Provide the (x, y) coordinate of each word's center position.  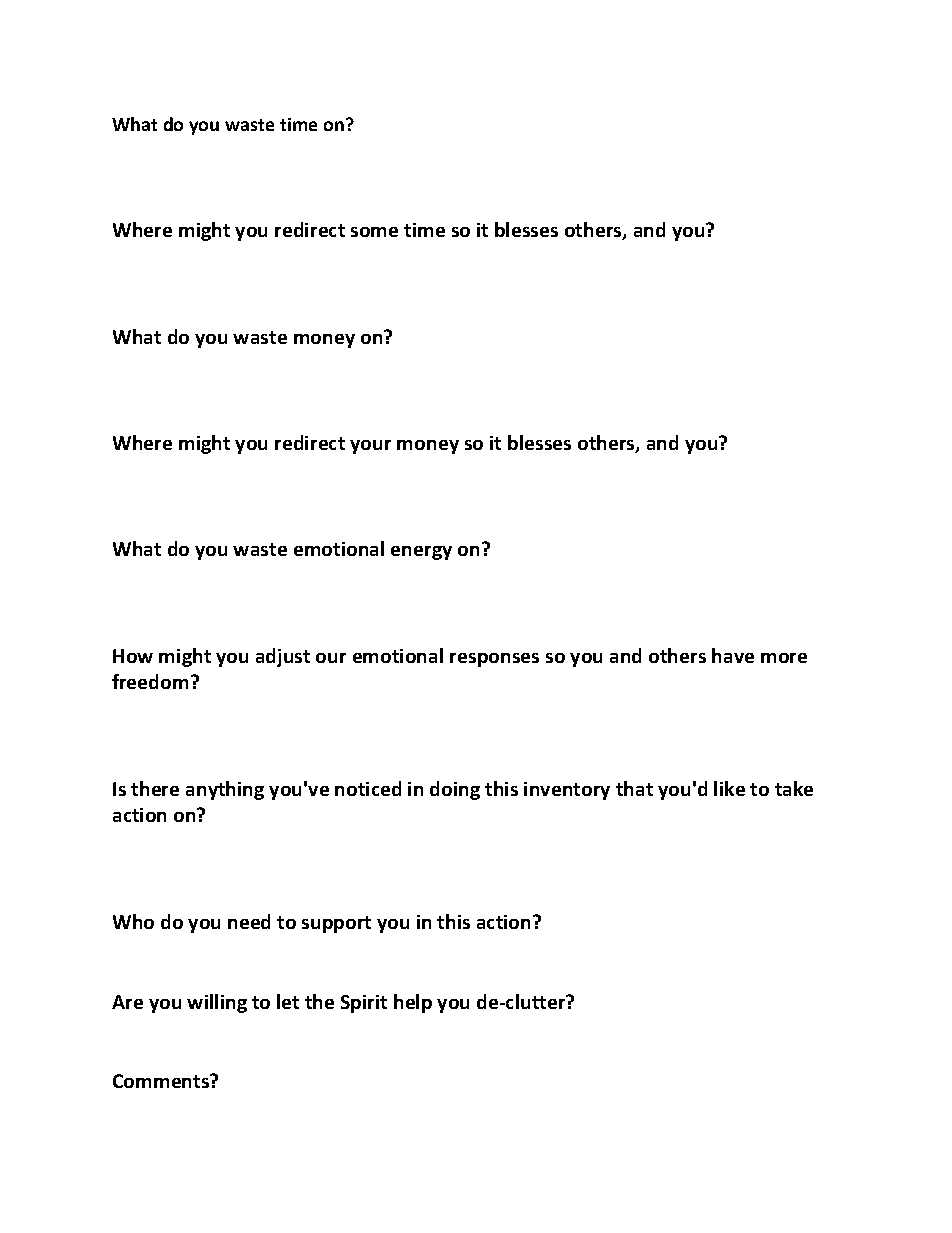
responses (494, 660)
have (733, 655)
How (133, 656)
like (729, 788)
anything (225, 790)
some (374, 232)
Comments (162, 1081)
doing (455, 790)
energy (421, 553)
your (370, 447)
